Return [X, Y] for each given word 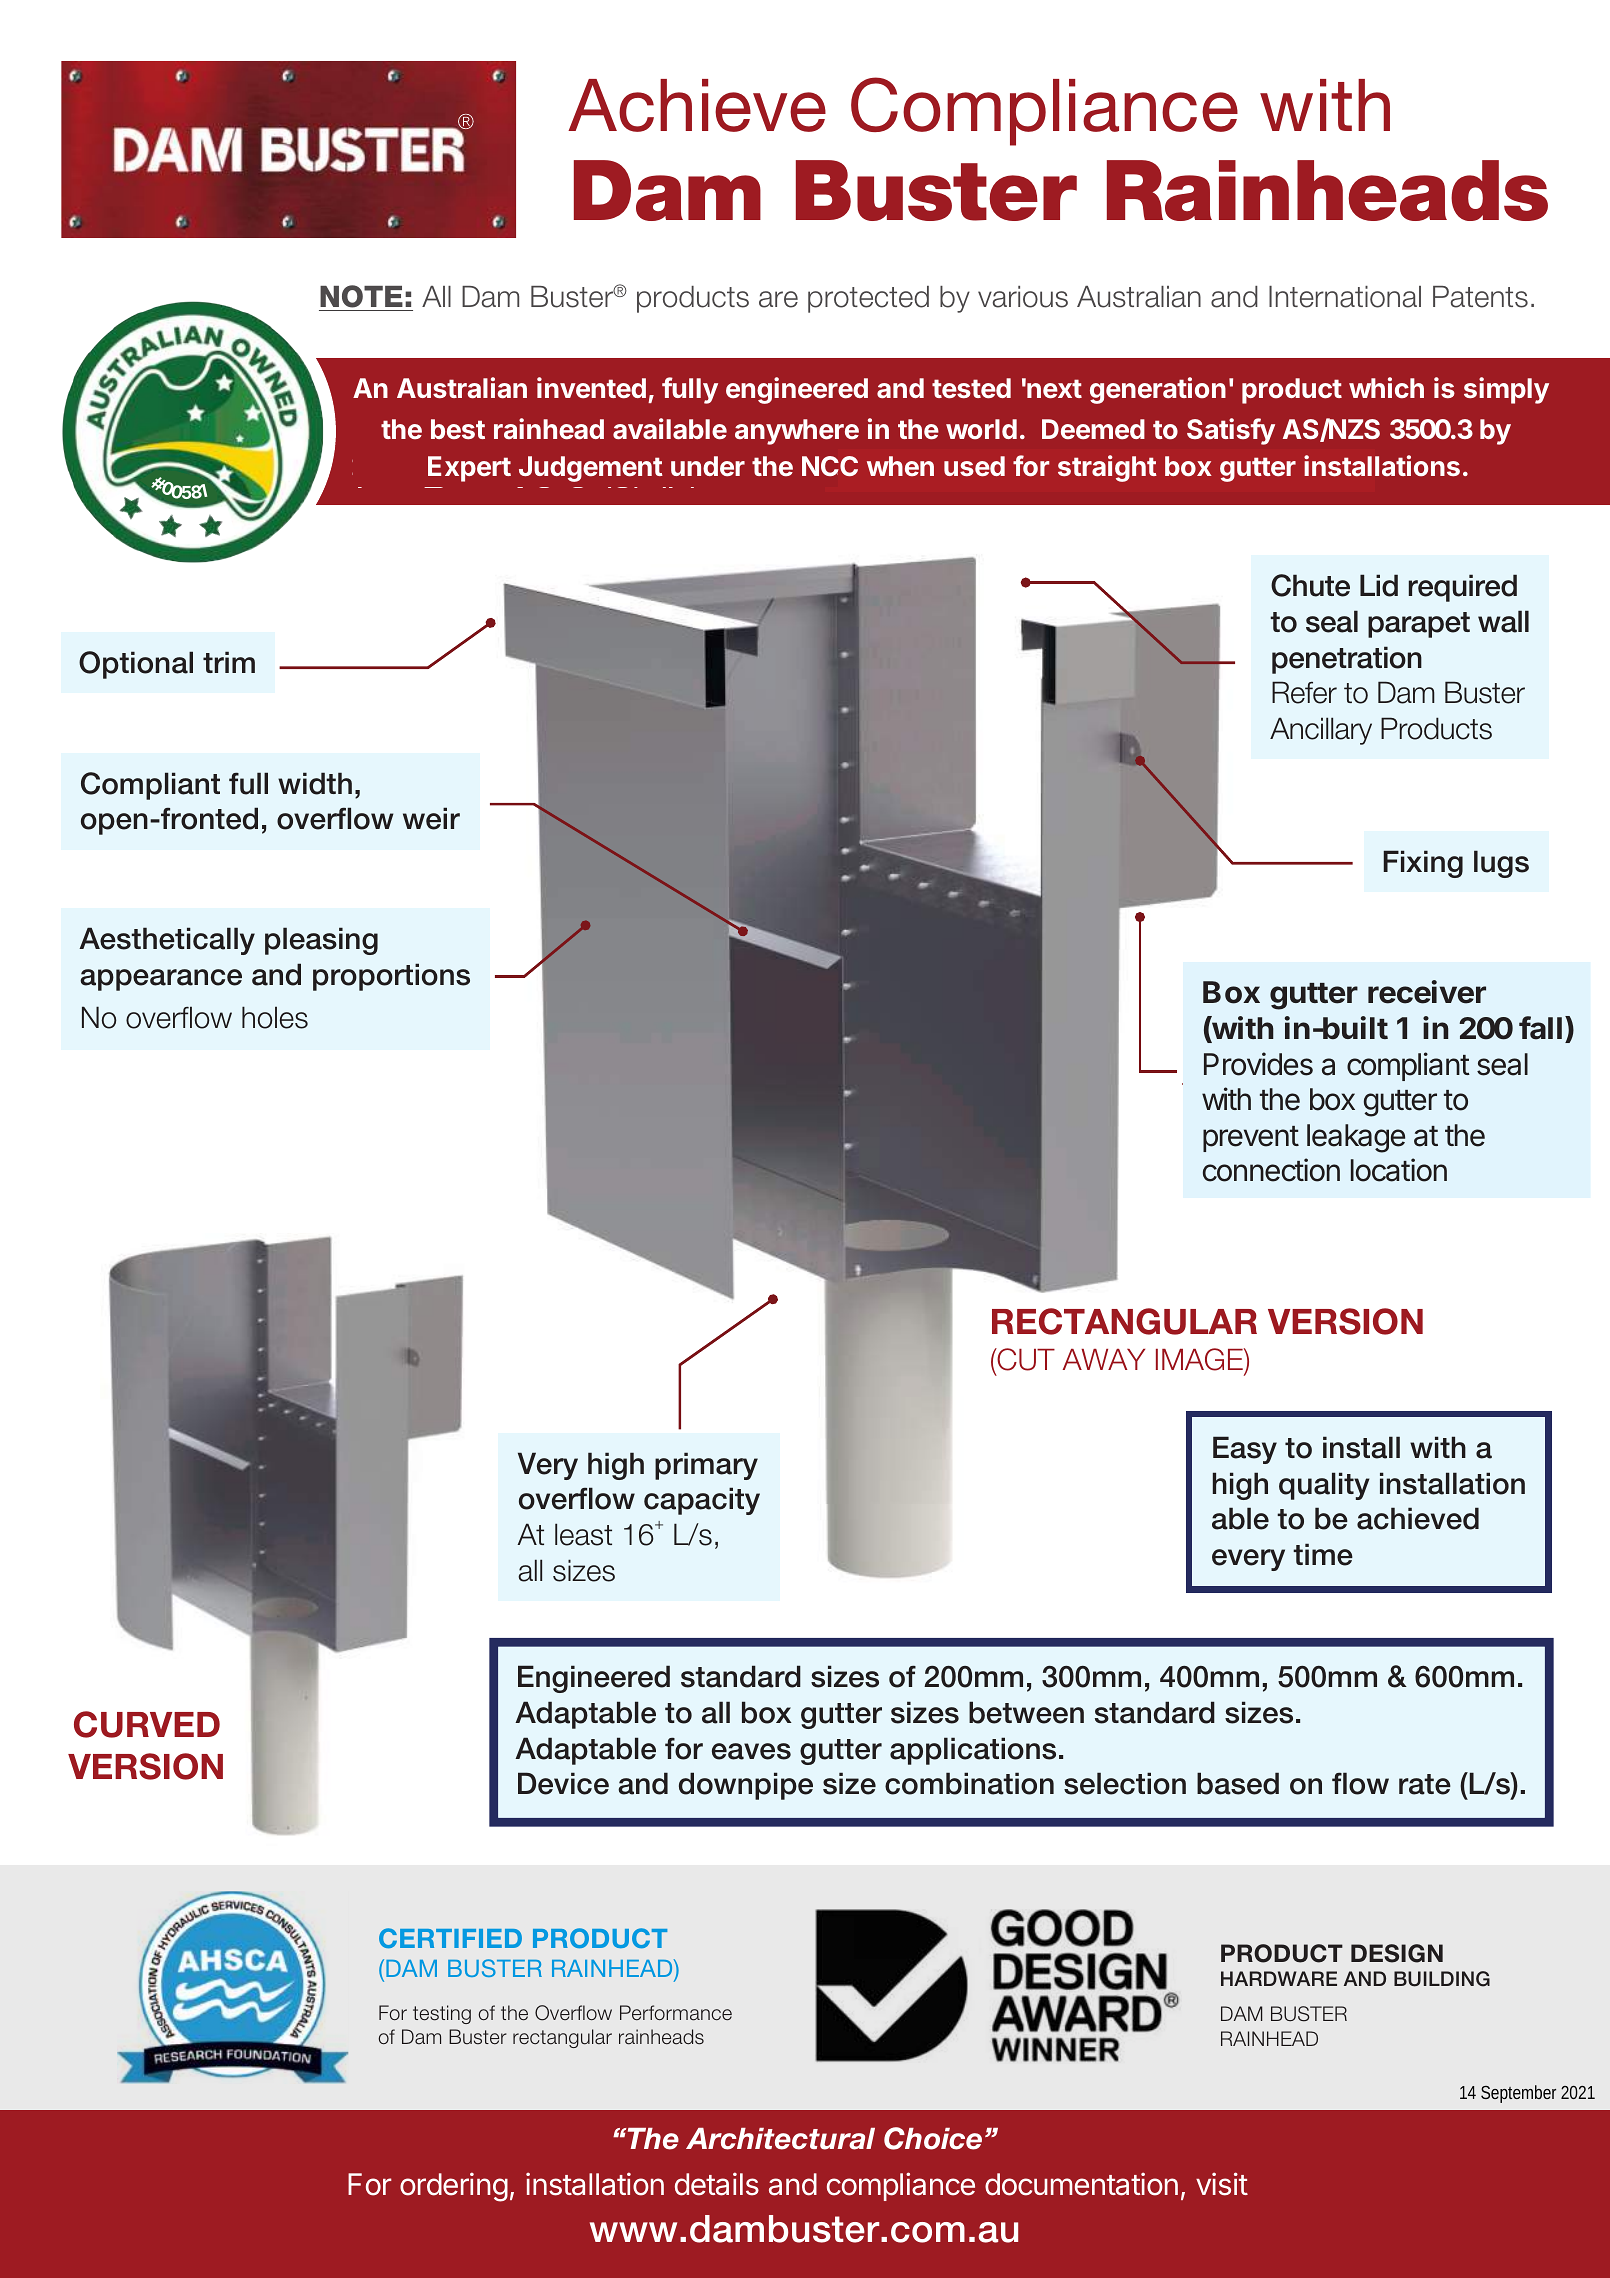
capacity [702, 1501]
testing [442, 2014]
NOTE [361, 296]
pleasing [321, 941]
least [583, 1534]
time [1323, 1554]
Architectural [780, 2139]
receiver [1427, 992]
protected [868, 299]
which [1386, 387]
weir [431, 818]
